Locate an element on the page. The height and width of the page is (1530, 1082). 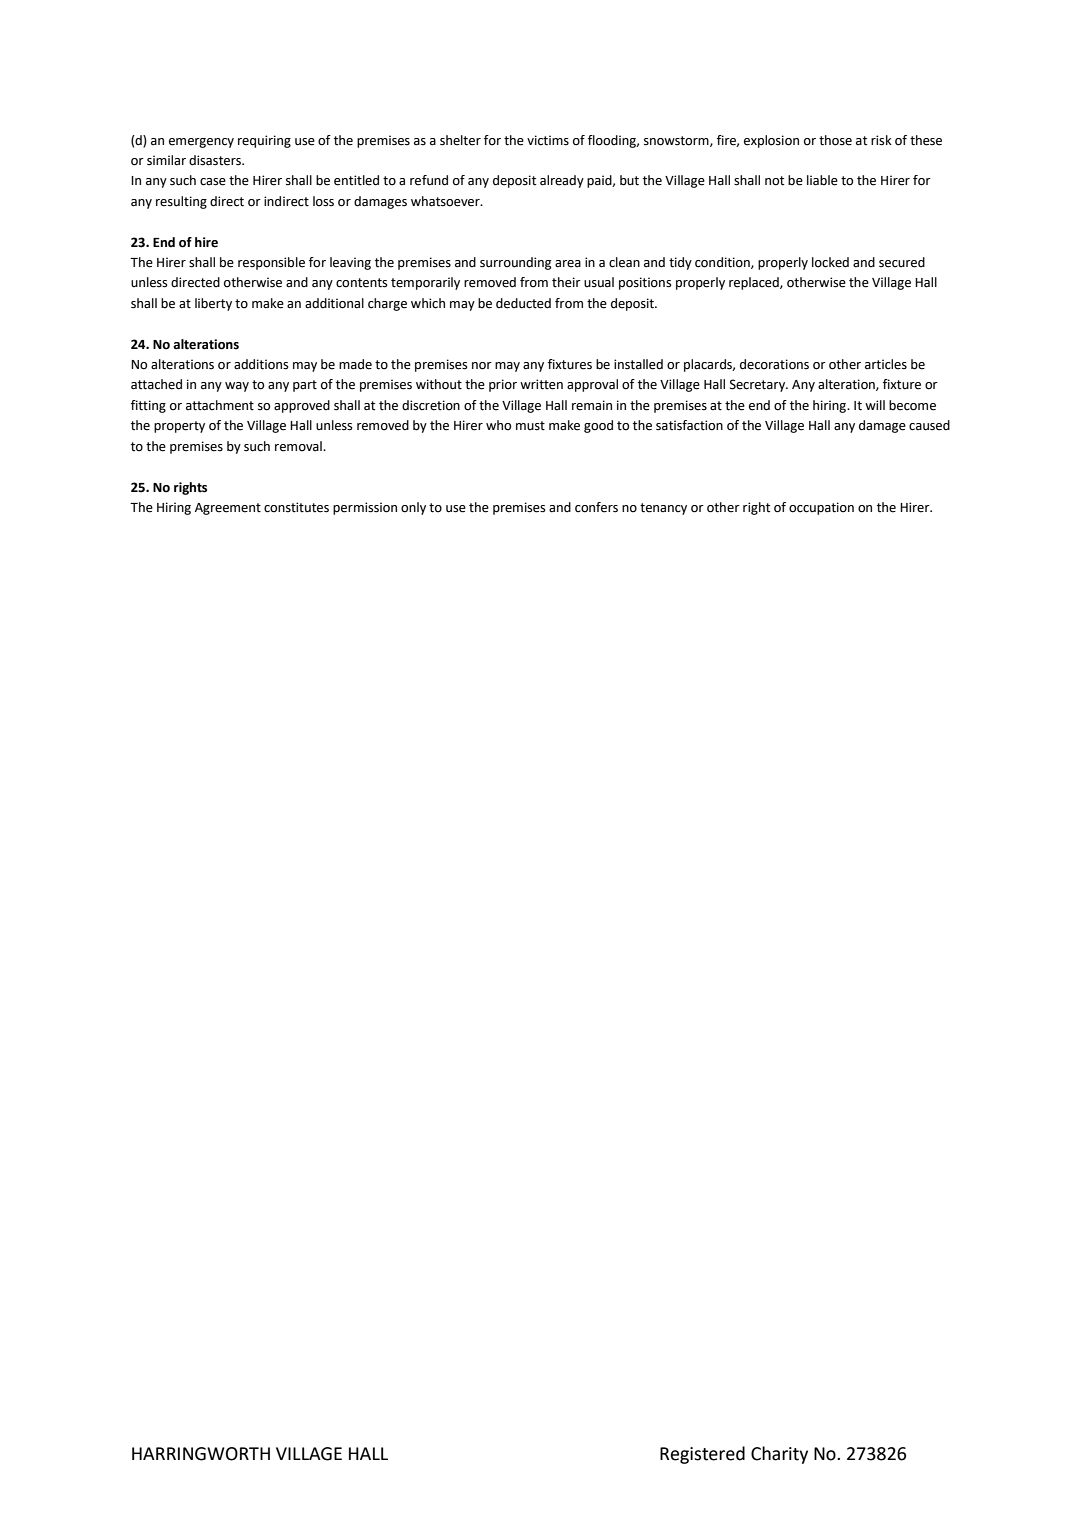
occupation is located at coordinates (821, 508).
